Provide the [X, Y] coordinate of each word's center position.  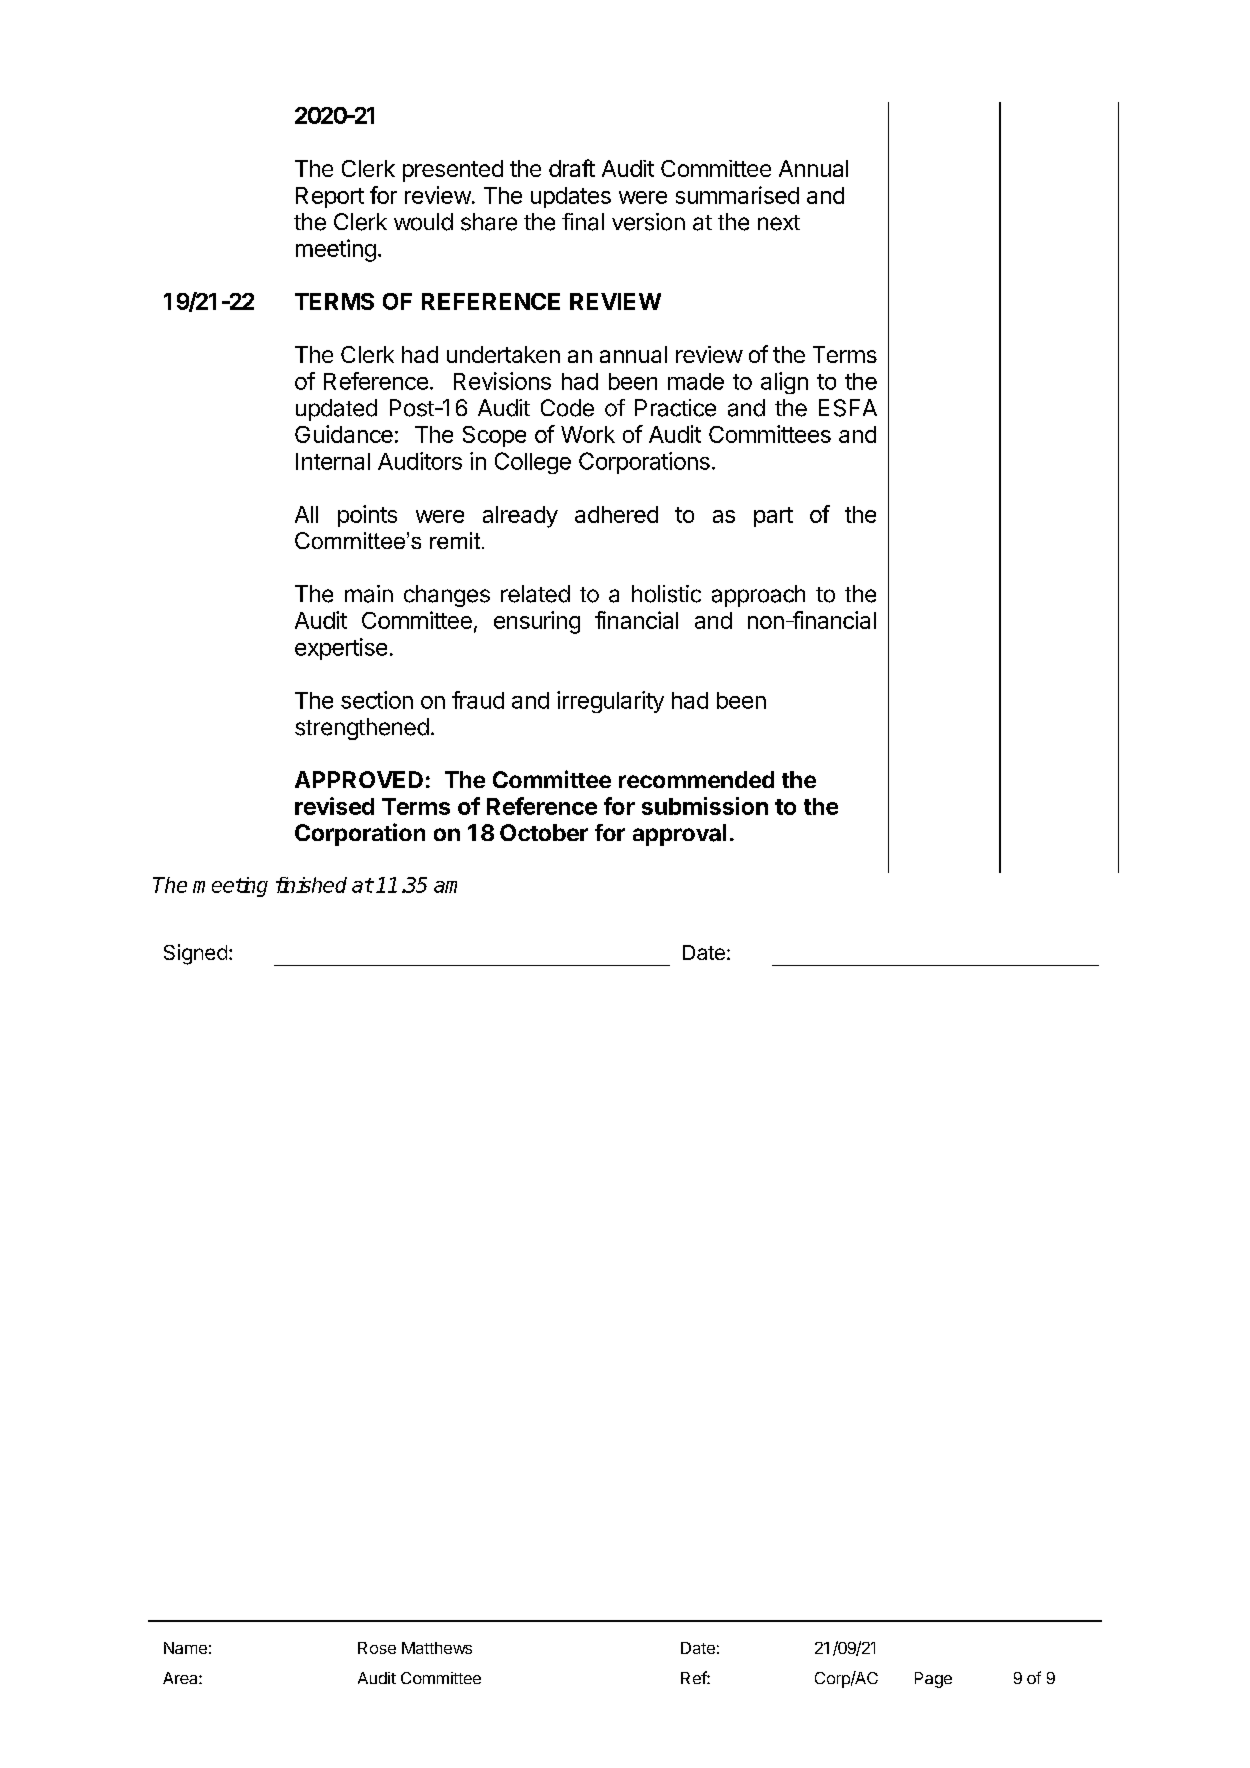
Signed [195, 954]
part [773, 517]
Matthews [437, 1648]
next [779, 223]
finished [311, 885]
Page [933, 1680]
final [583, 222]
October [544, 832]
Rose [377, 1648]
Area [181, 1678]
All [306, 514]
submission [705, 806]
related [535, 594]
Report [330, 197]
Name [185, 1648]
